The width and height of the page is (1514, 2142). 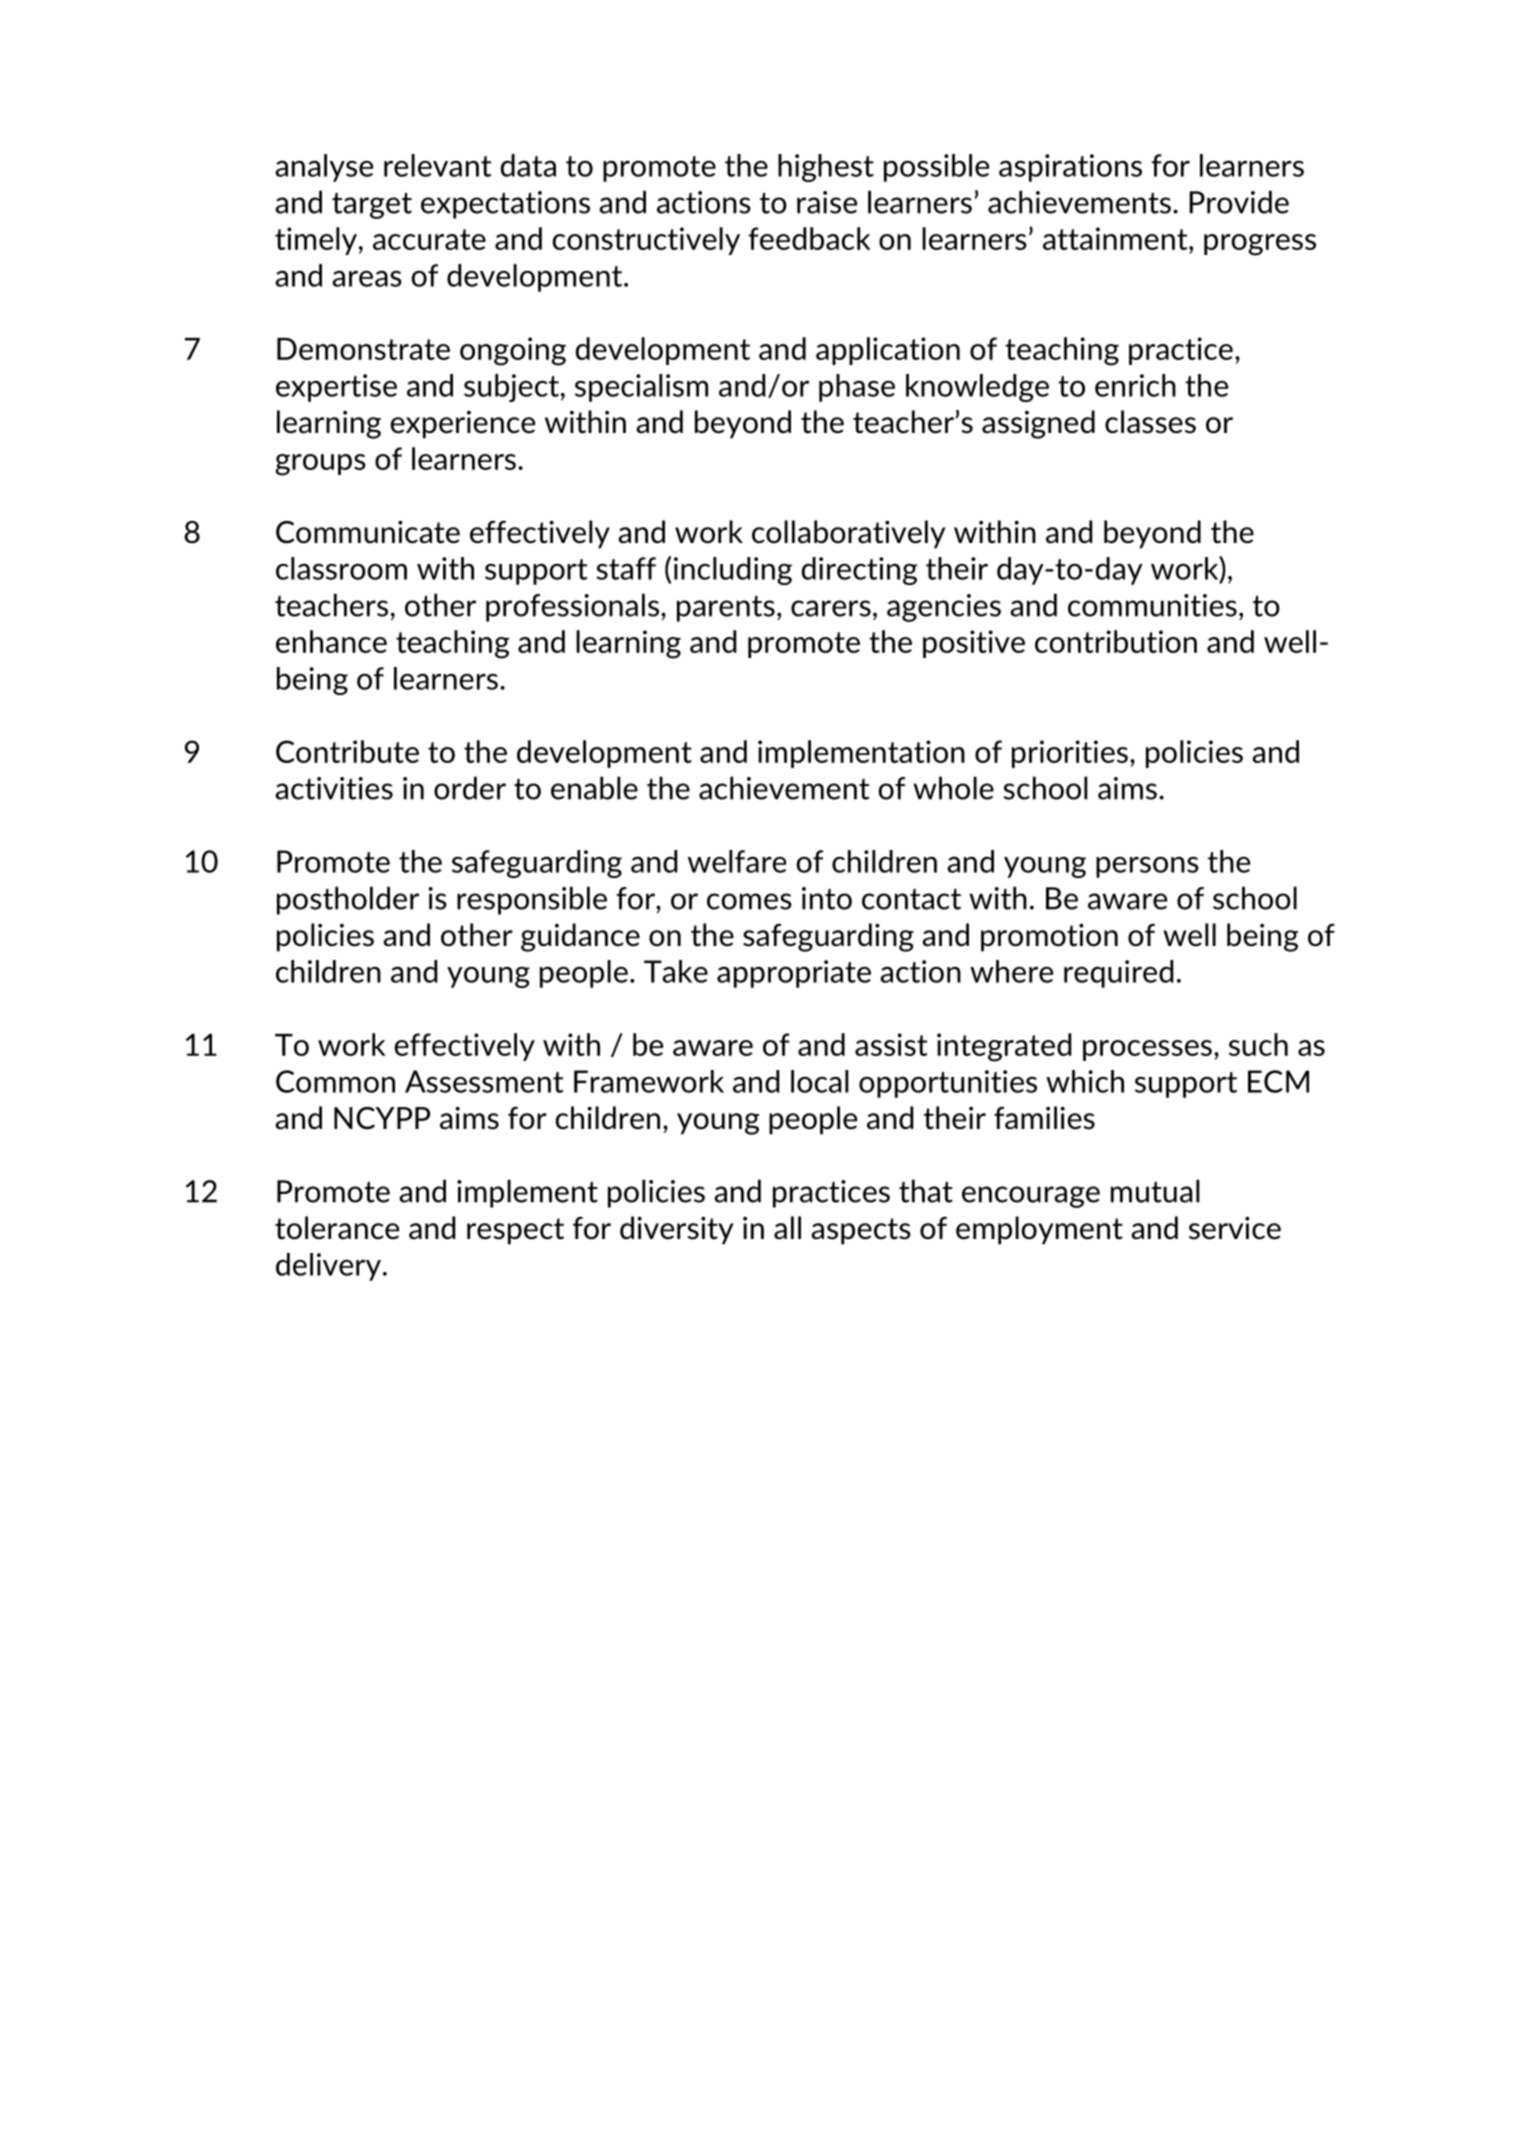 What do you see at coordinates (515, 1231) in the page?
I see `respect` at bounding box center [515, 1231].
